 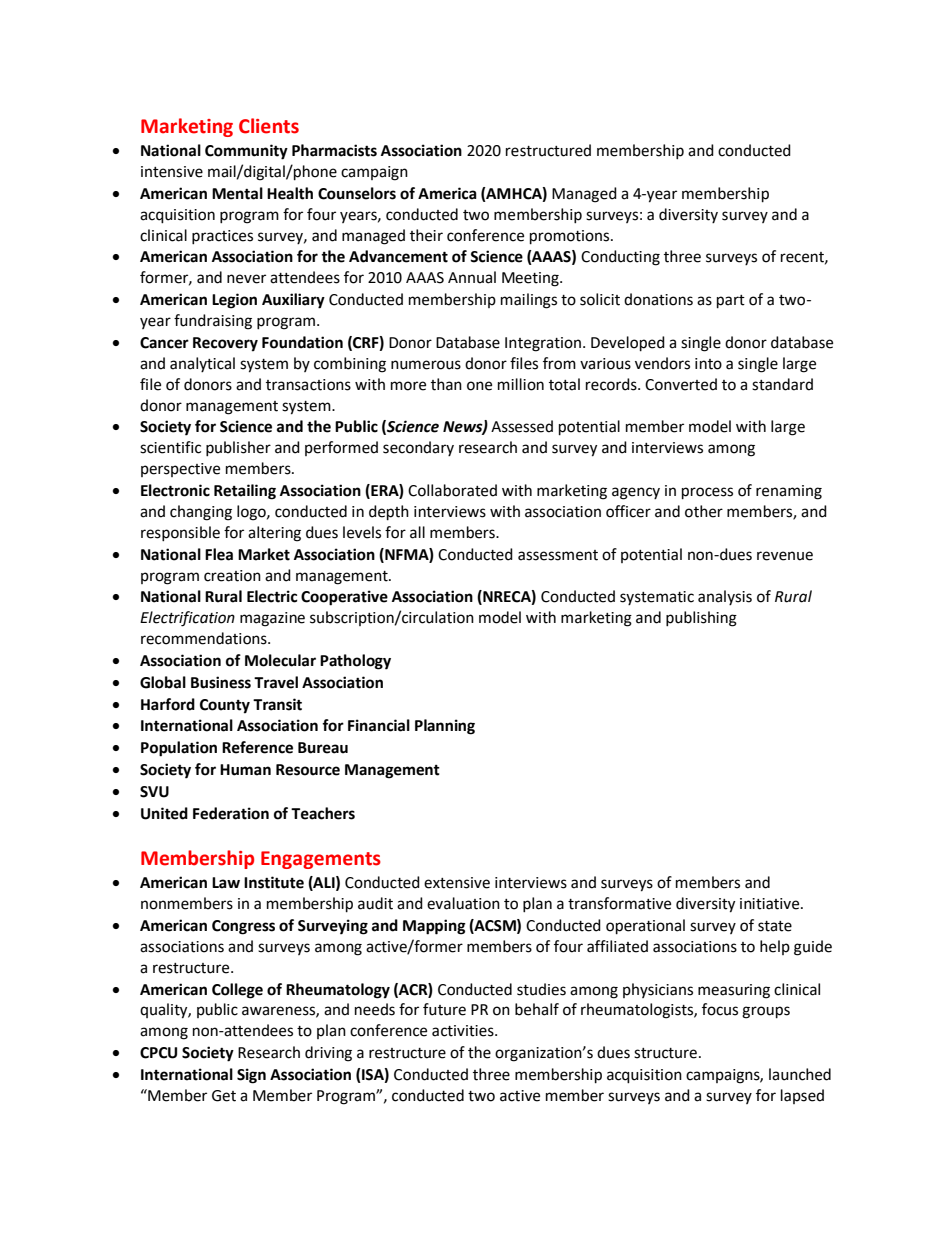 What do you see at coordinates (272, 619) in the screenshot?
I see `magazine` at bounding box center [272, 619].
